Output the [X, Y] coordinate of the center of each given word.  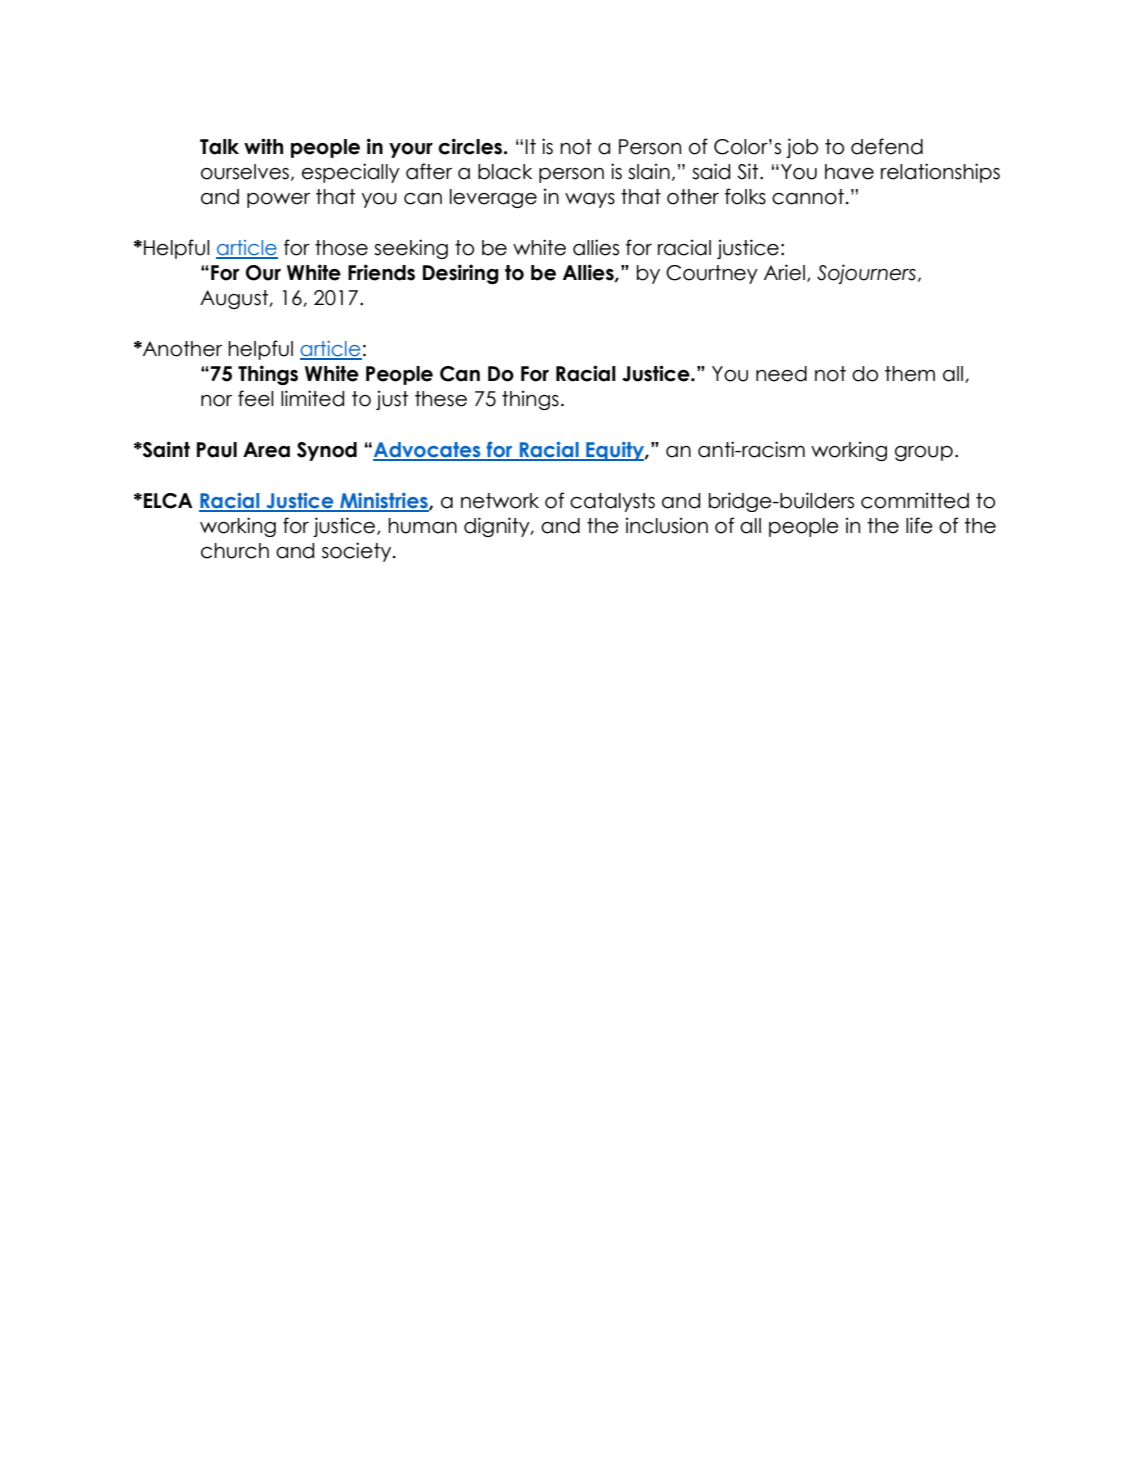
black [505, 172]
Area [266, 450]
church [235, 551]
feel [256, 398]
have [849, 172]
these [441, 399]
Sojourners [866, 274]
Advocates [428, 451]
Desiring [461, 274]
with [263, 146]
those [341, 248]
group [924, 453]
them [910, 374]
